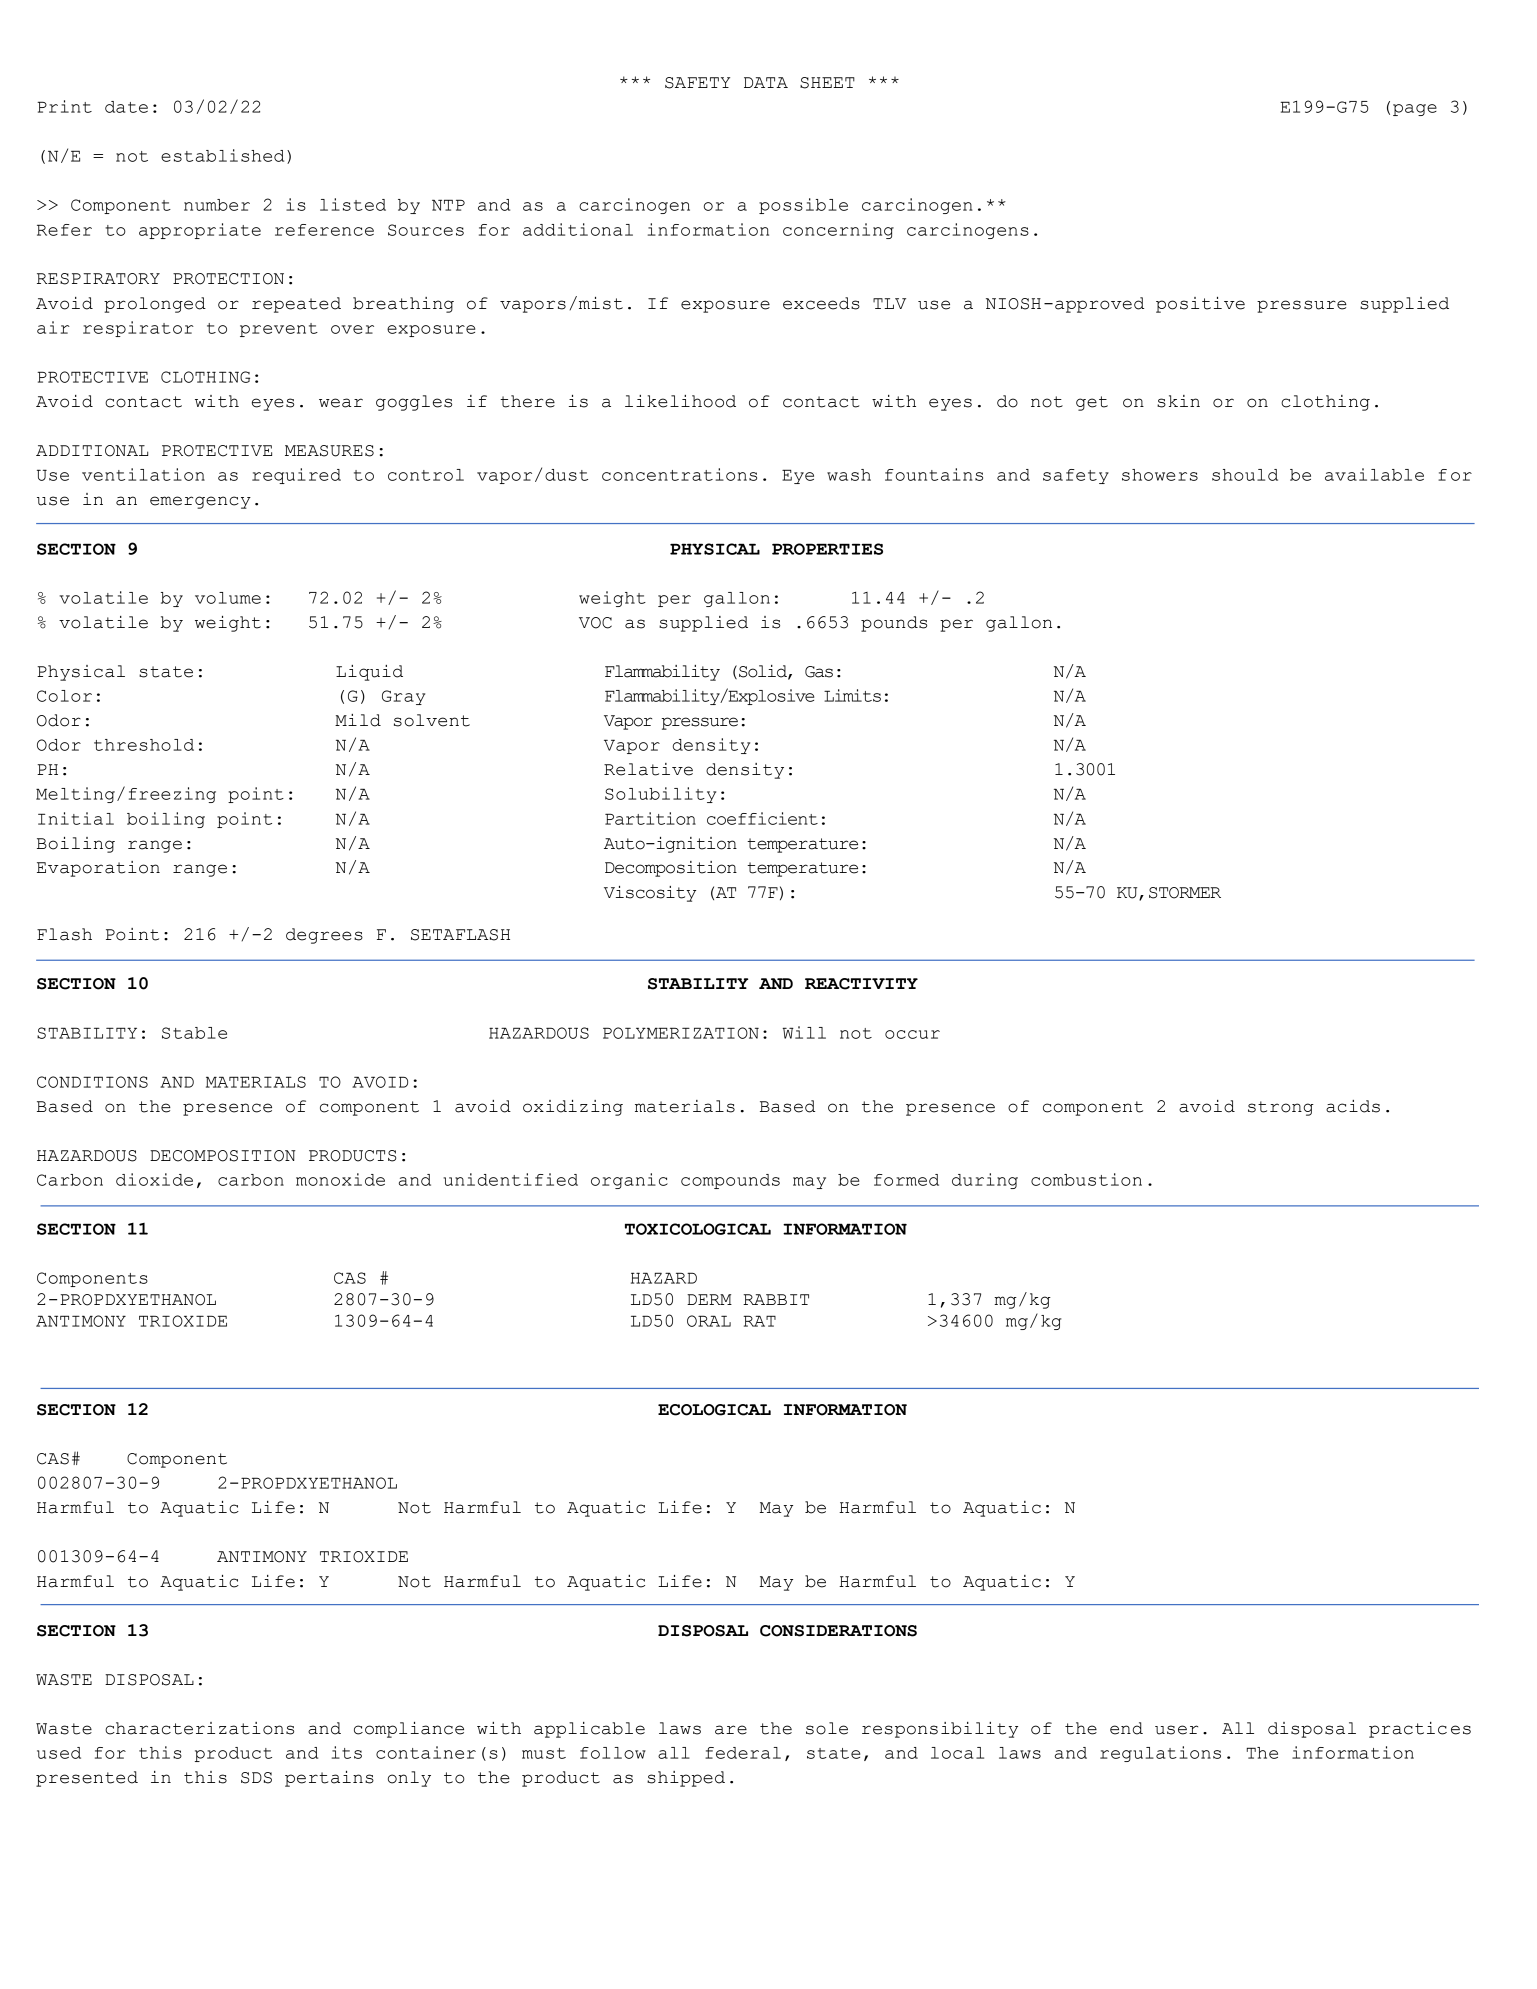  What do you see at coordinates (1415, 110) in the image?
I see `page` at bounding box center [1415, 110].
